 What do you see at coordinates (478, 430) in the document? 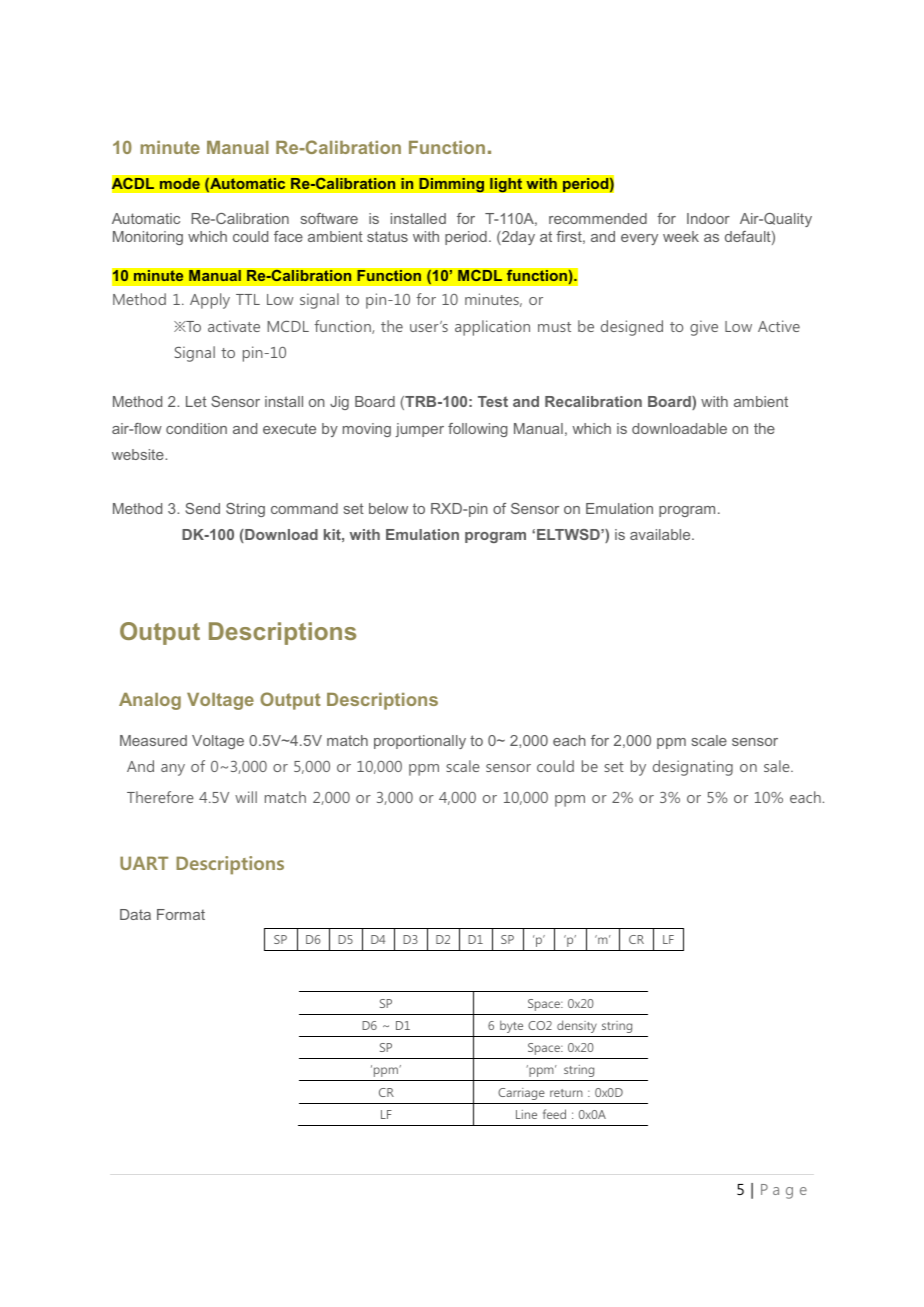
I see `following` at bounding box center [478, 430].
